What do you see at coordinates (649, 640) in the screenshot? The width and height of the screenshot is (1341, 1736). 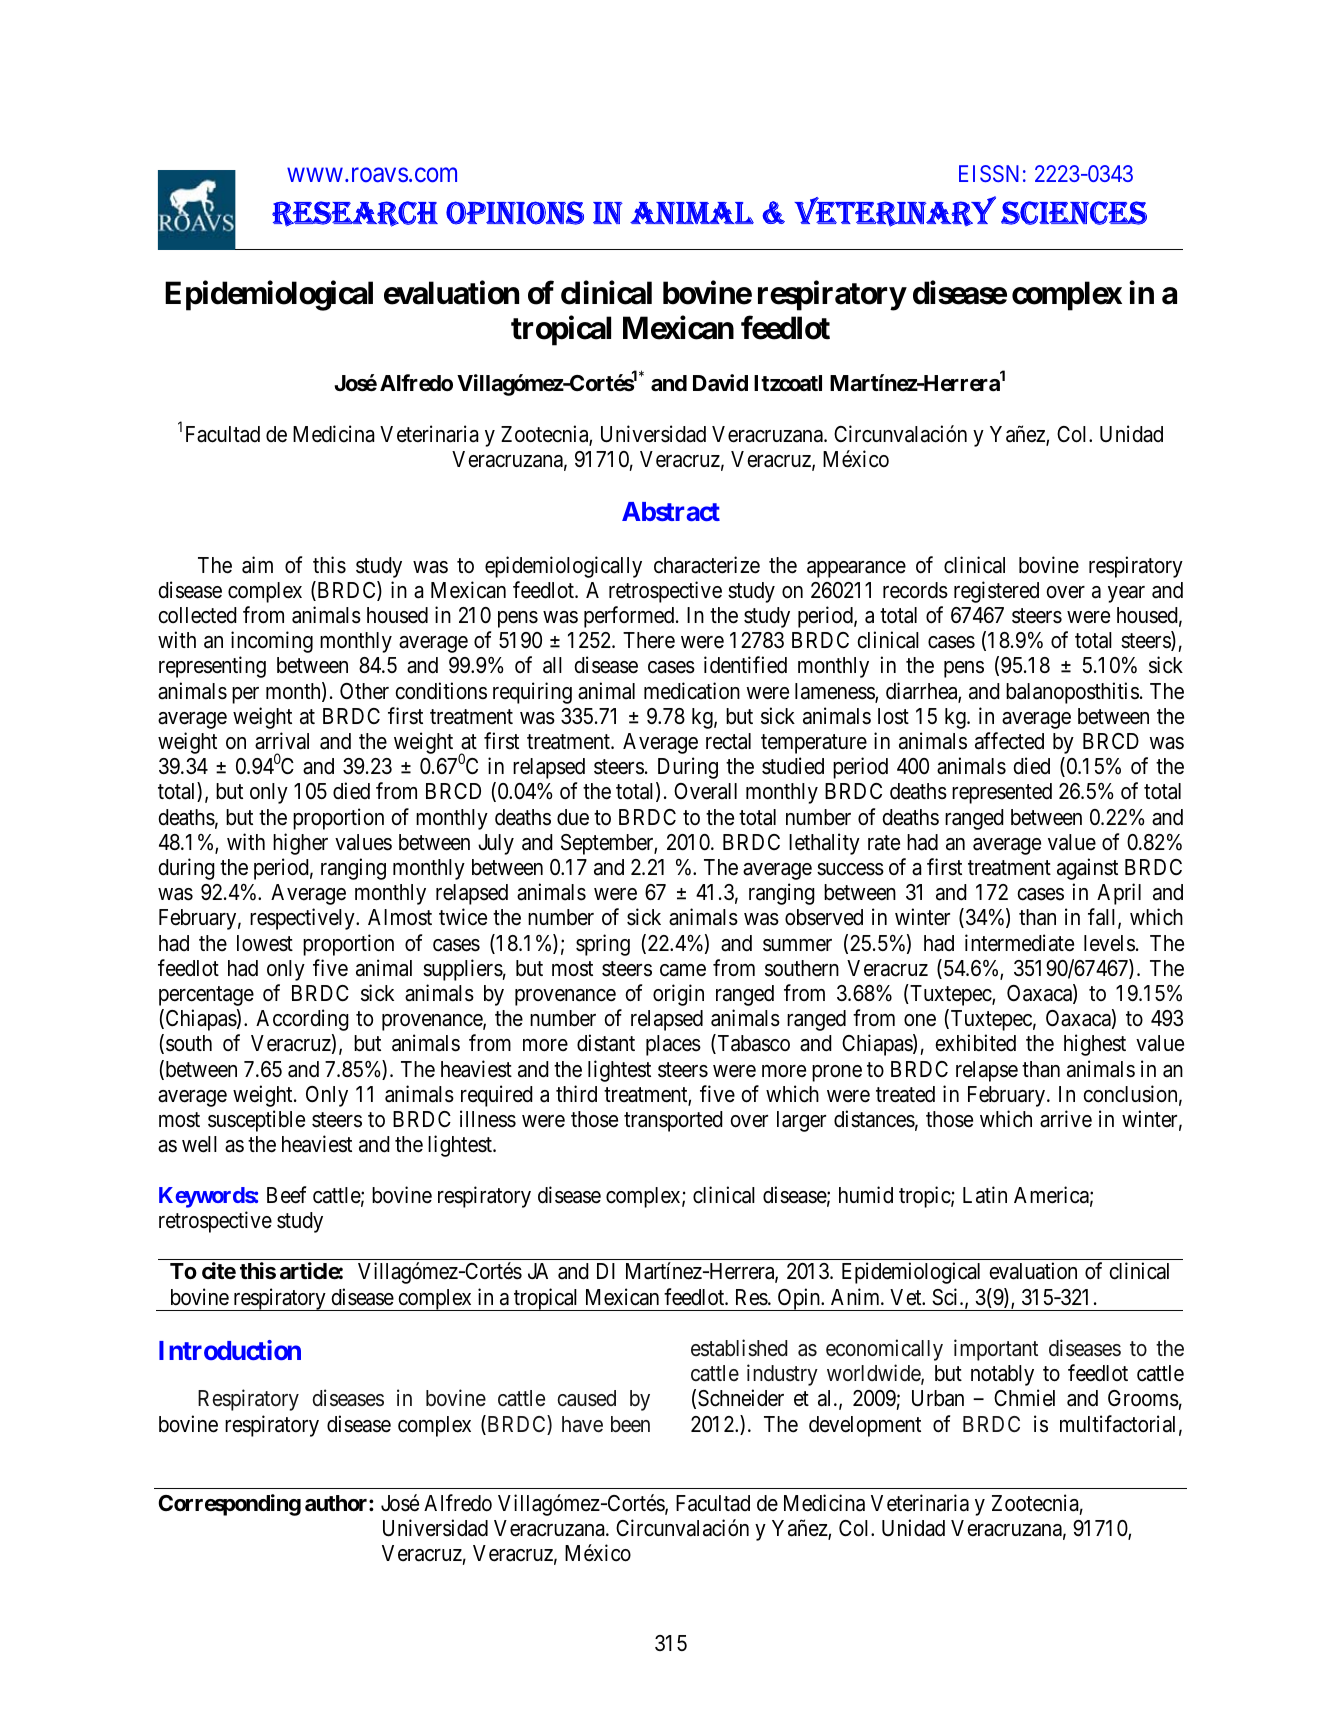 I see `There` at bounding box center [649, 640].
